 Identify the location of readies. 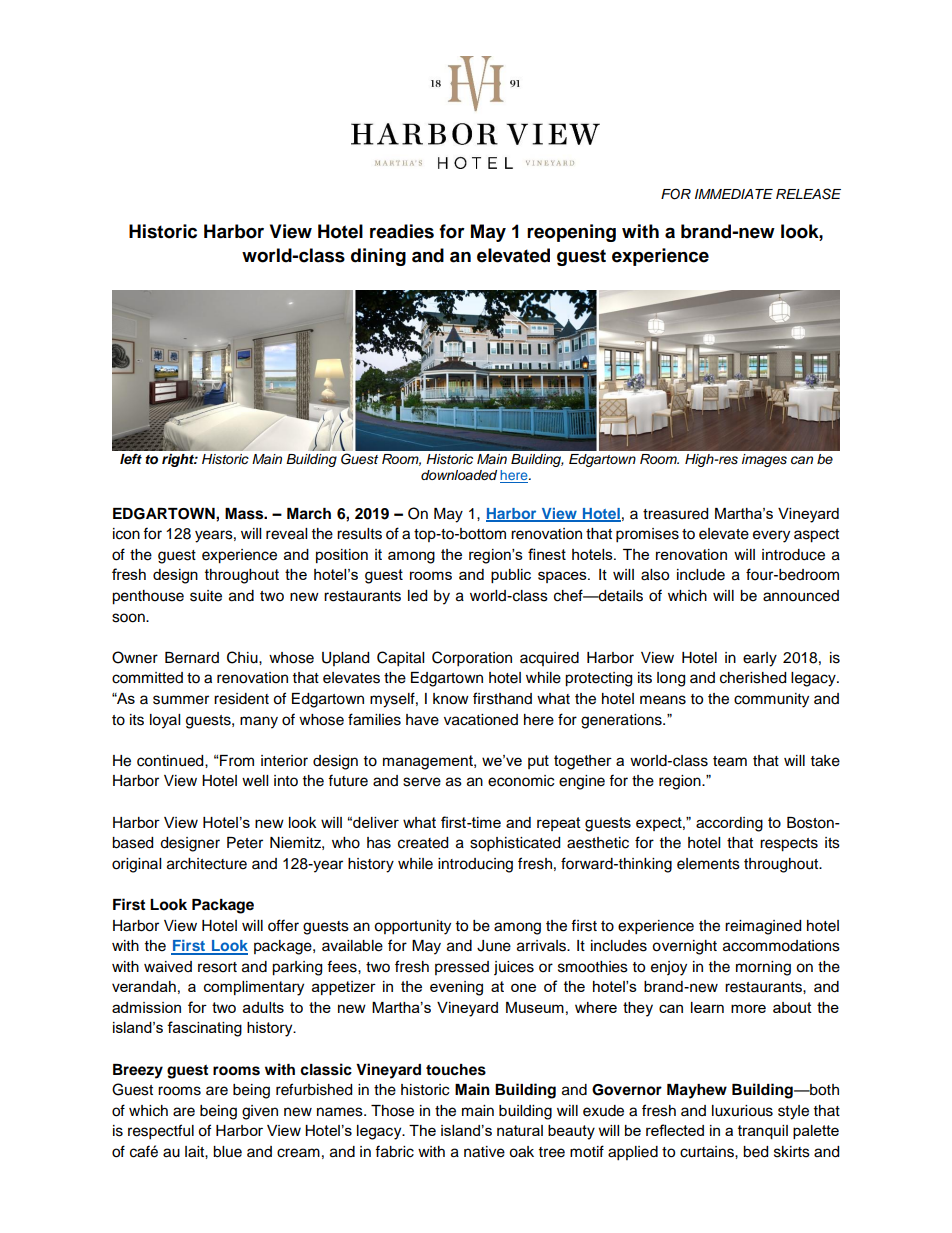
(402, 231).
